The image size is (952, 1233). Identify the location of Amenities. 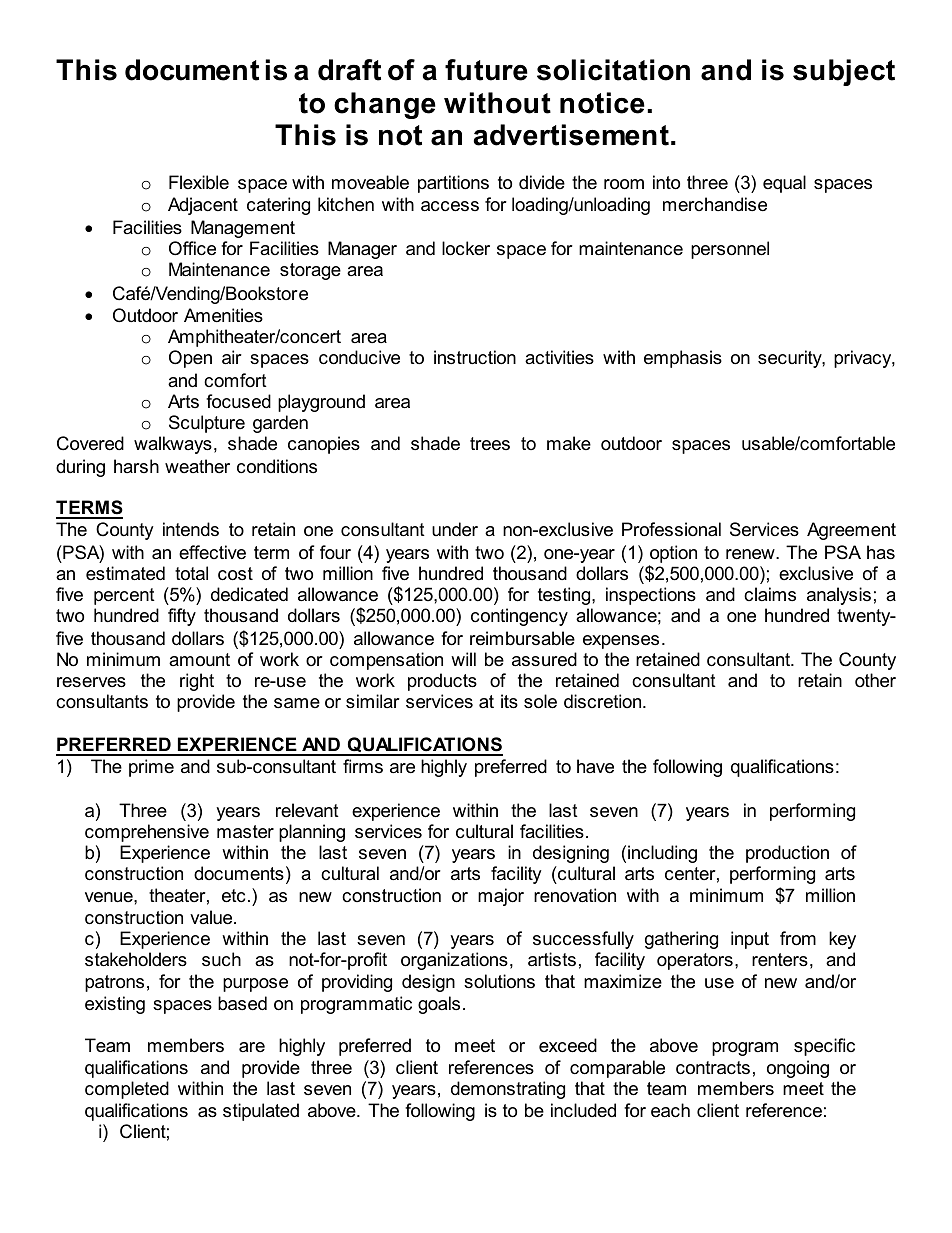
(223, 315).
